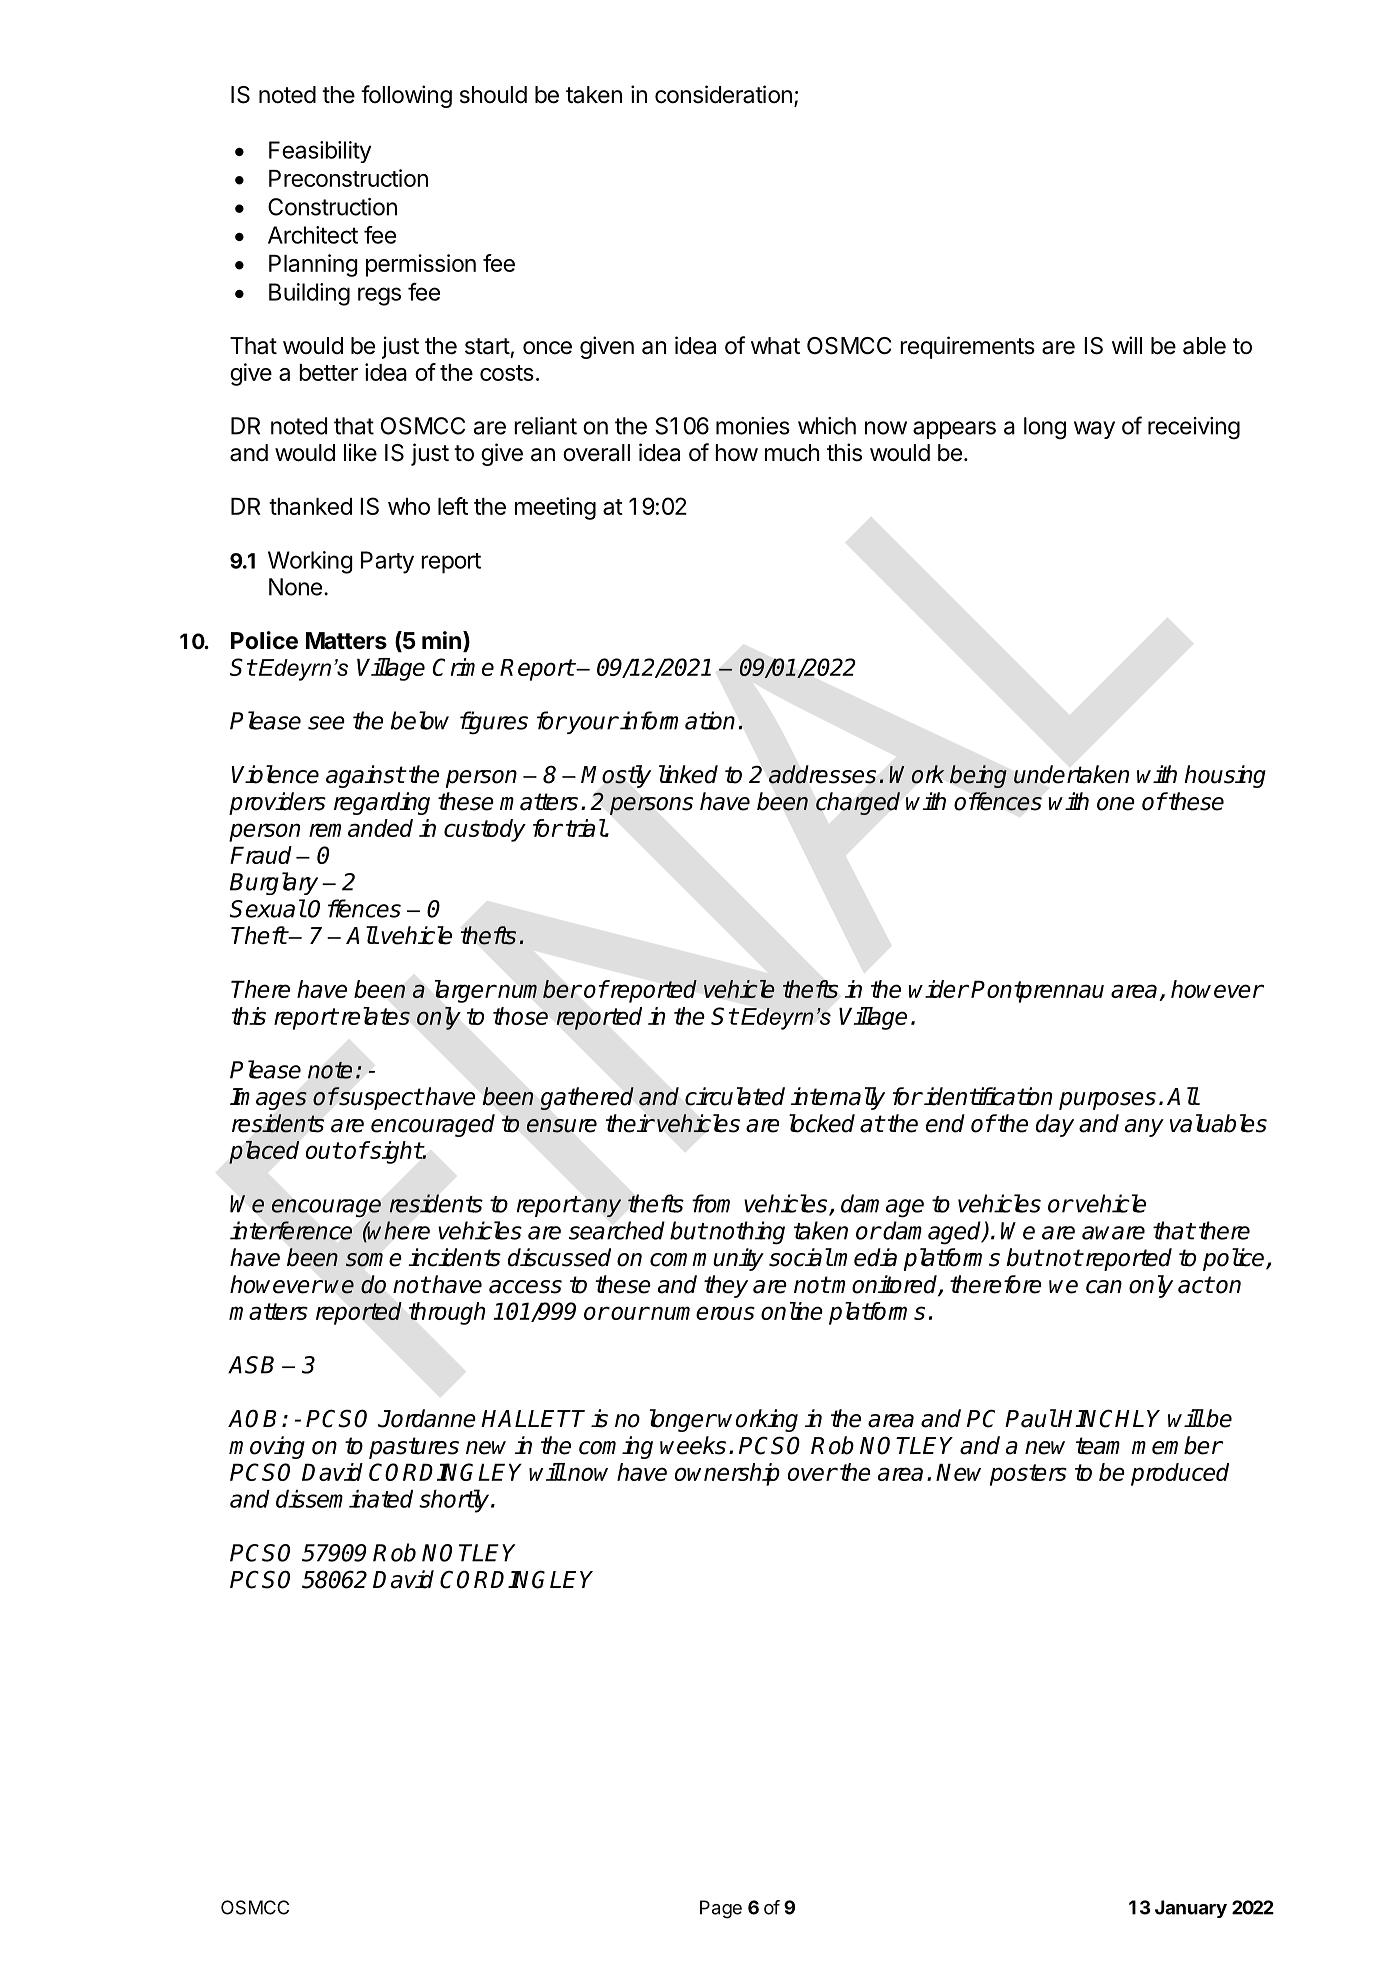 This screenshot has width=1388, height=1964. Describe the element at coordinates (1104, 1287) in the screenshot. I see `can` at that location.
